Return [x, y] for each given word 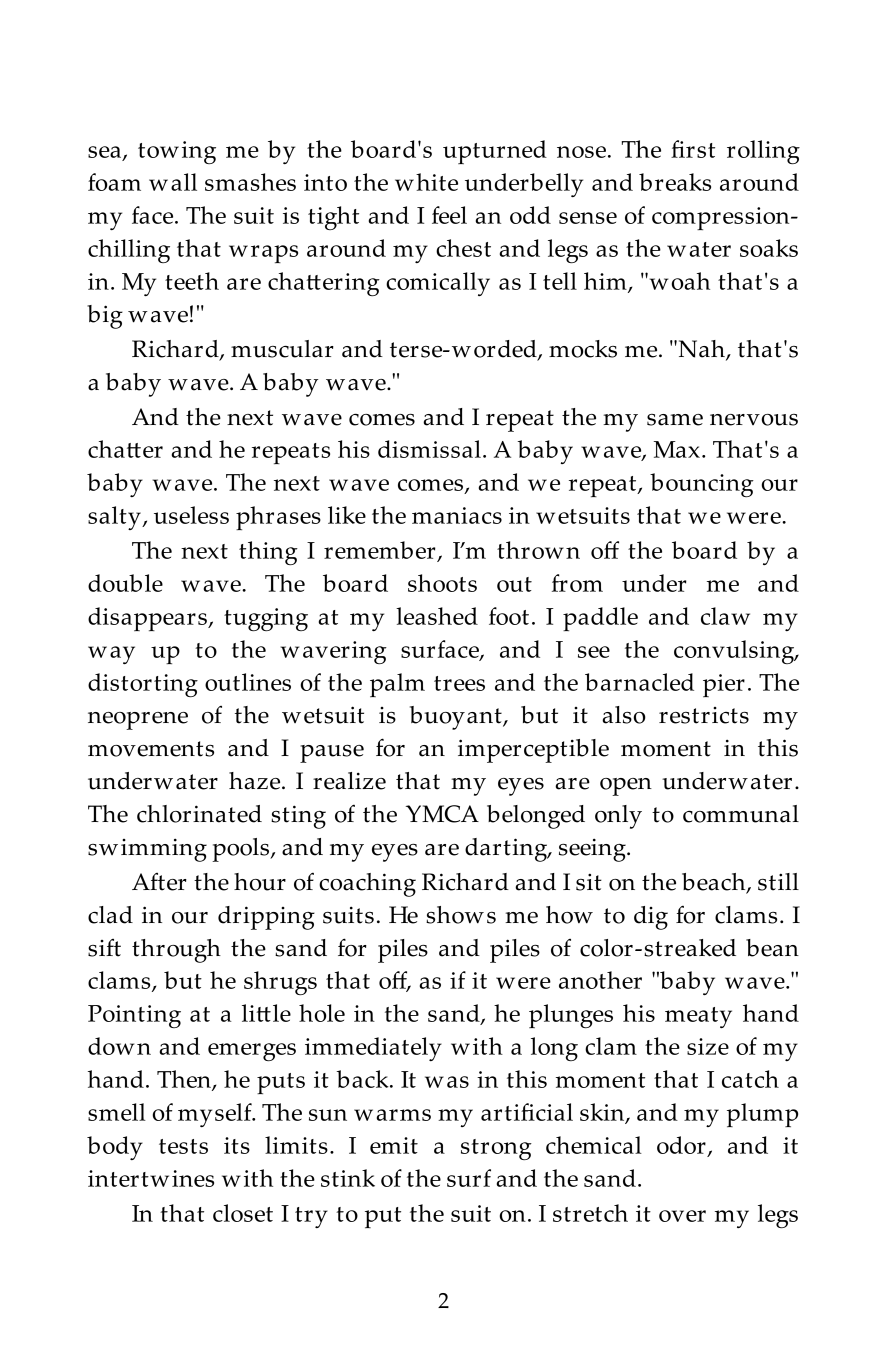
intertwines [151, 1178]
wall [173, 182]
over [682, 1216]
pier [724, 685]
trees [459, 683]
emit [394, 1145]
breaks [675, 182]
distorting [143, 685]
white [426, 182]
